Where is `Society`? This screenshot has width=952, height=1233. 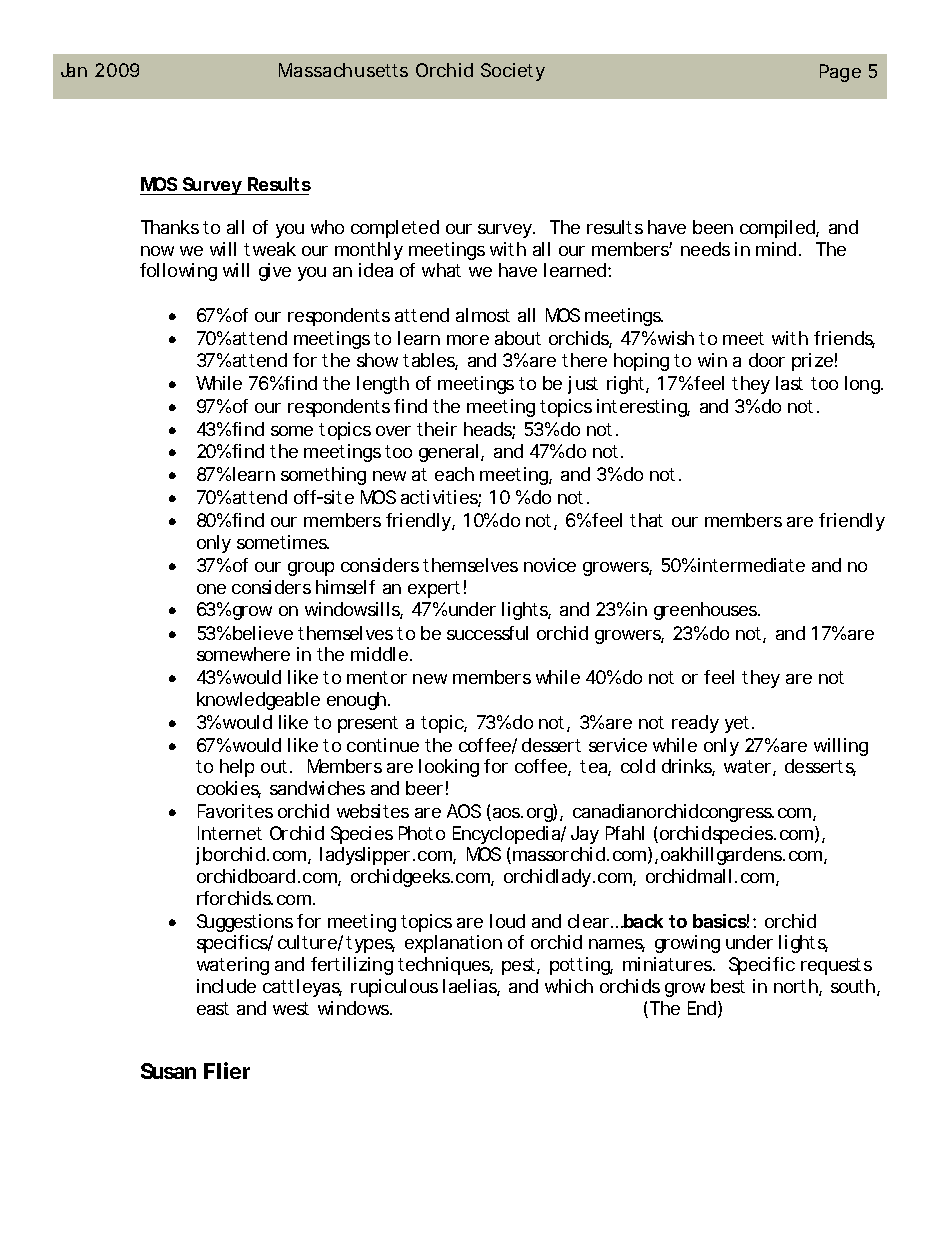
Society is located at coordinates (513, 72).
